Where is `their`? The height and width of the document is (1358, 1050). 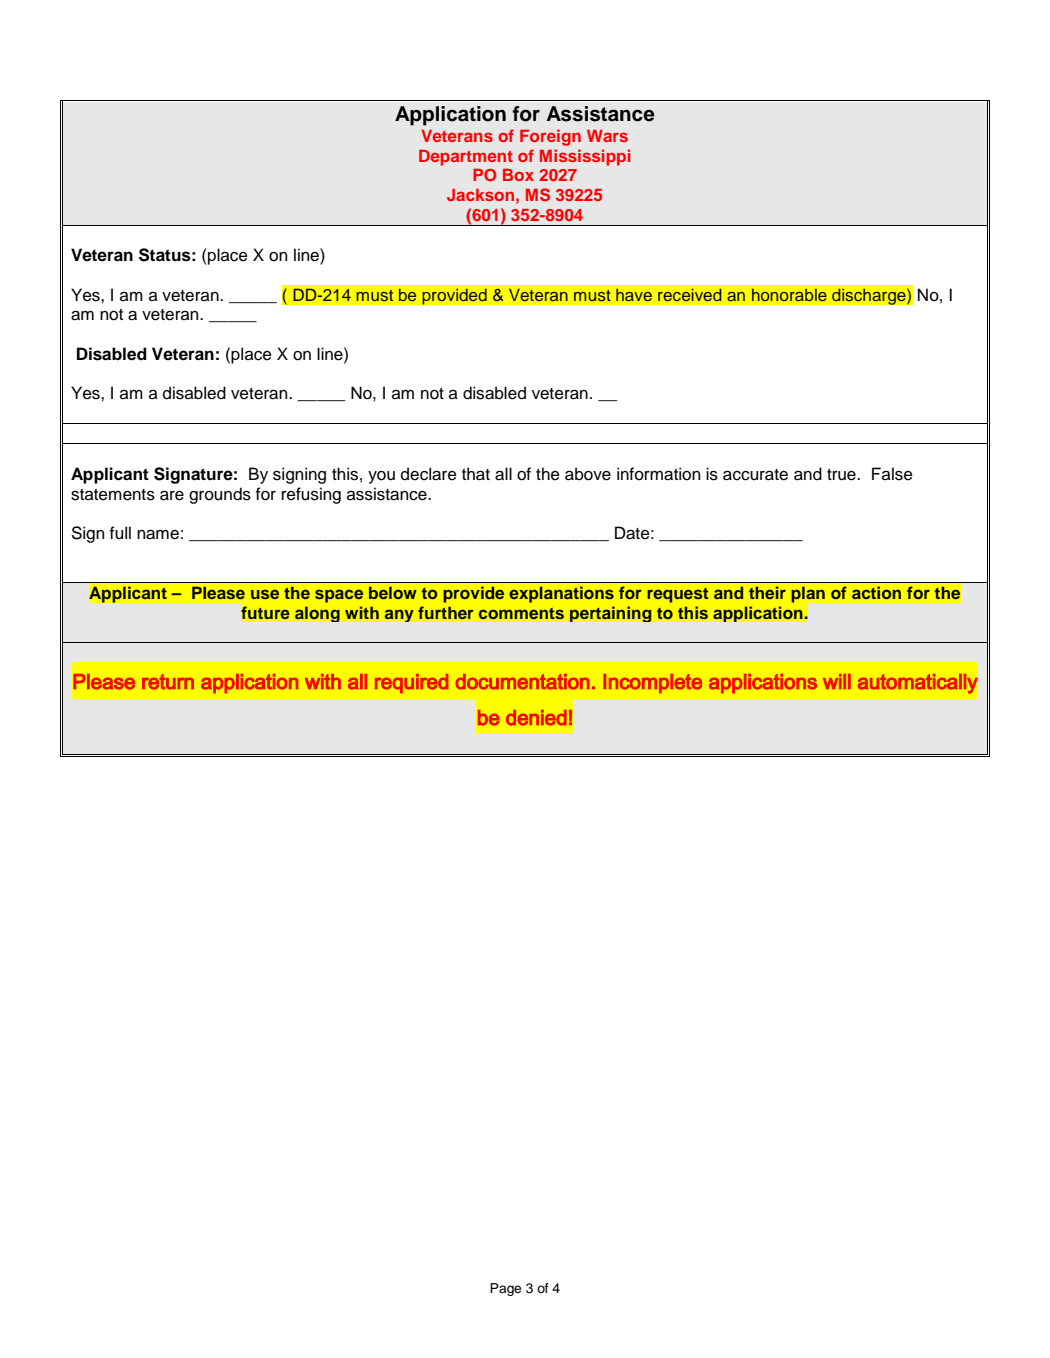
their is located at coordinates (767, 592).
